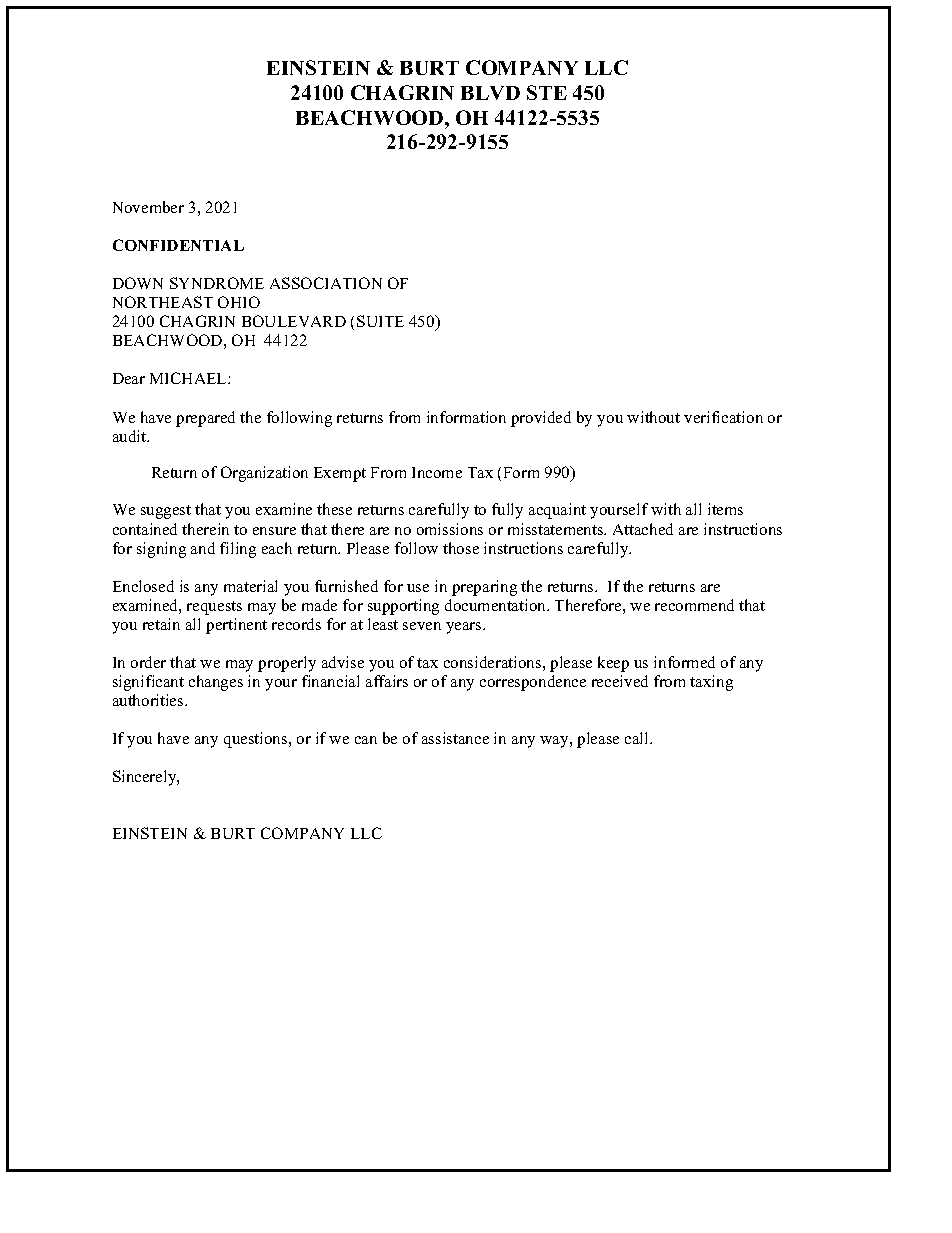 Image resolution: width=952 pixels, height=1233 pixels. What do you see at coordinates (490, 93) in the screenshot?
I see `BLVD` at bounding box center [490, 93].
